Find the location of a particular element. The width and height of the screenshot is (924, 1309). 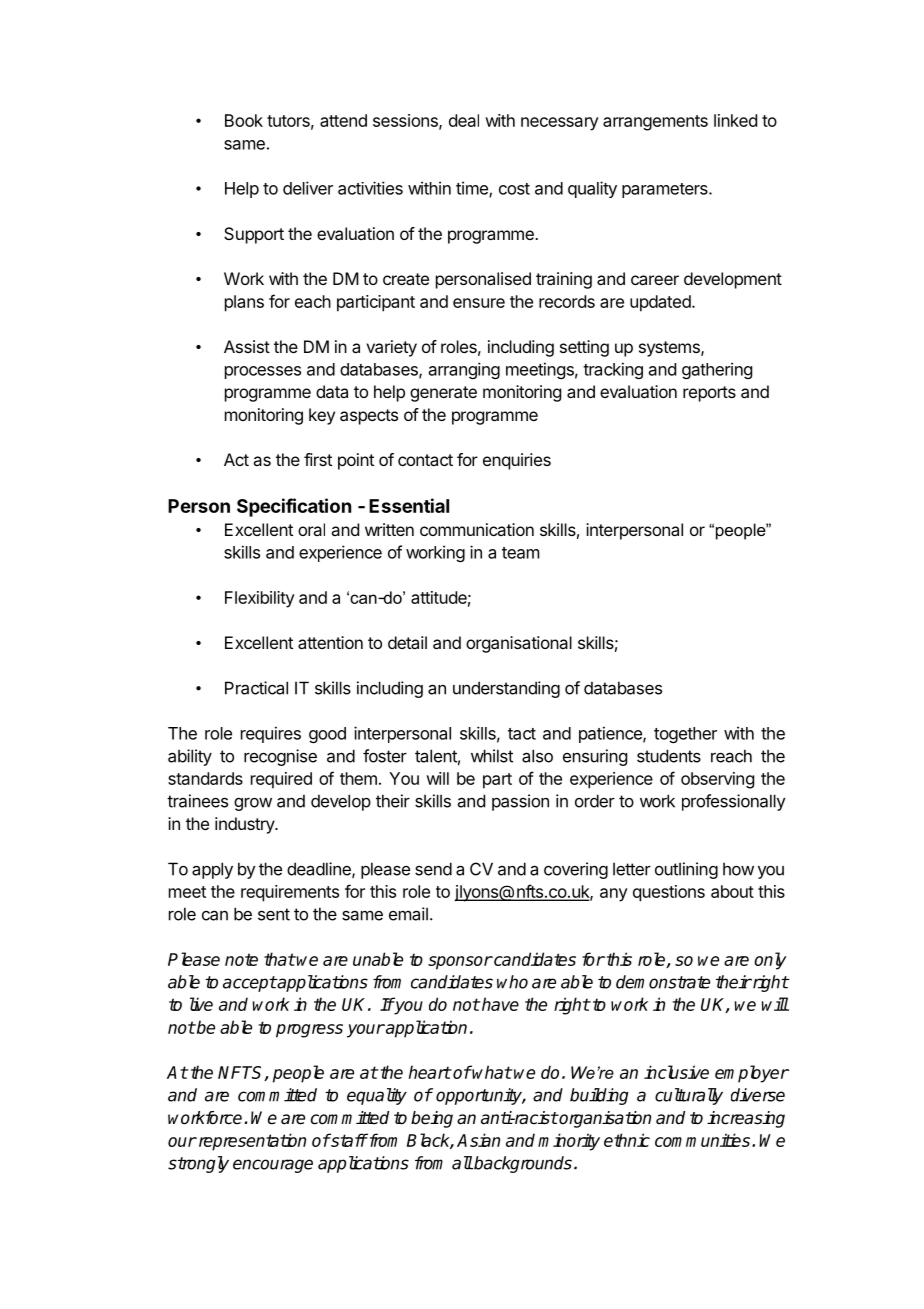

deal is located at coordinates (464, 120).
